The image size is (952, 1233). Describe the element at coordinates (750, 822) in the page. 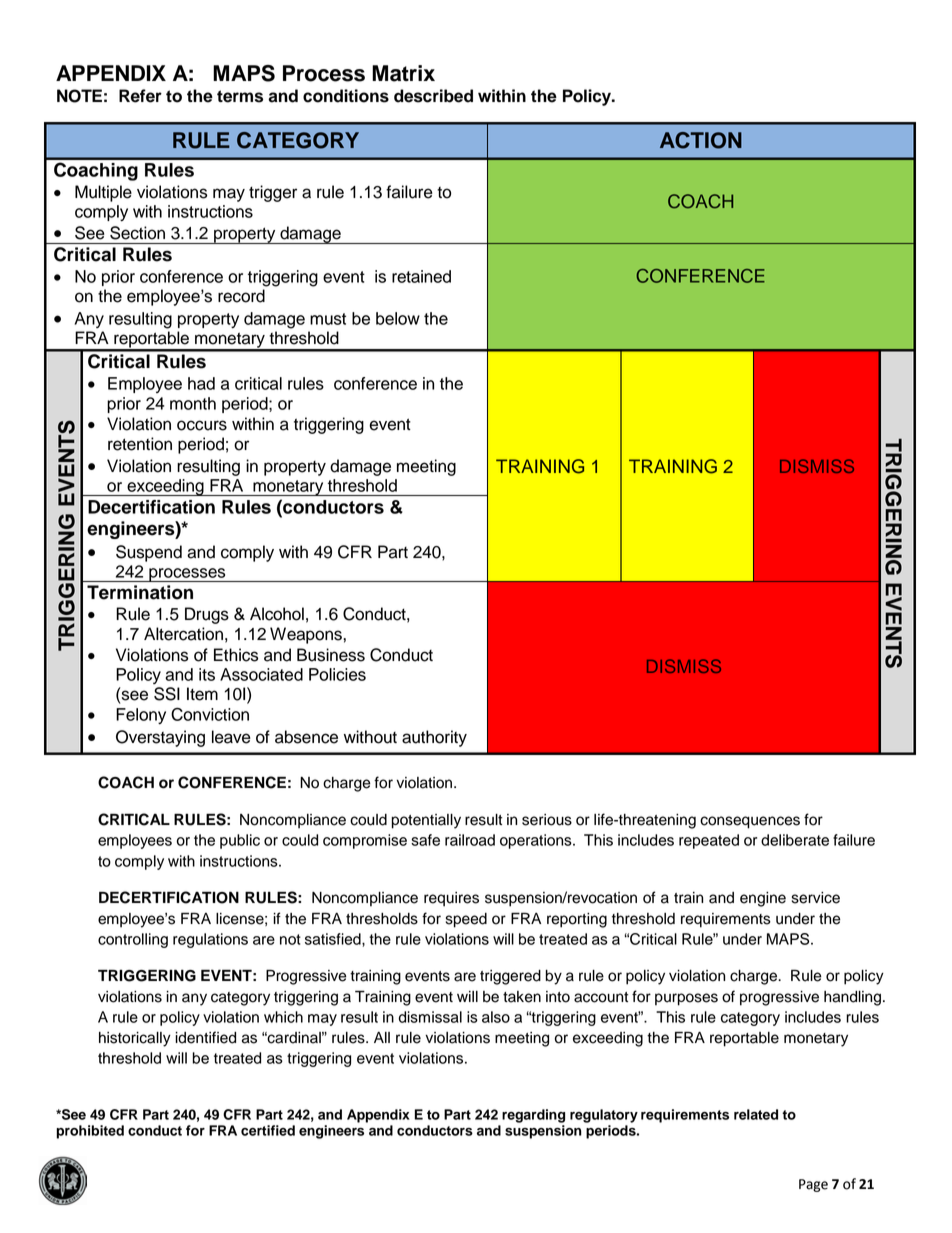

I see `consequences` at that location.
